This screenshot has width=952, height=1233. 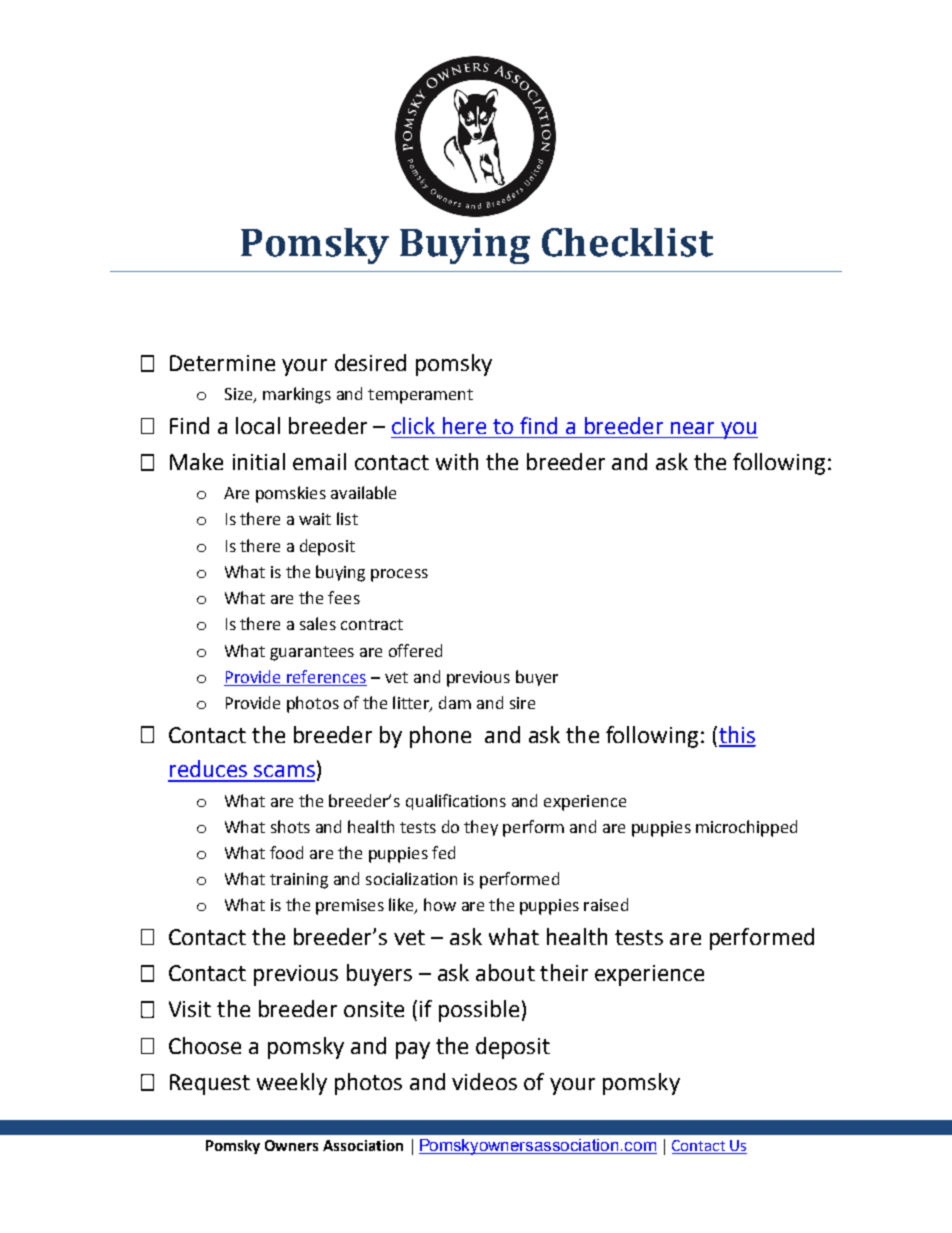 What do you see at coordinates (292, 1084) in the screenshot?
I see `weekly` at bounding box center [292, 1084].
